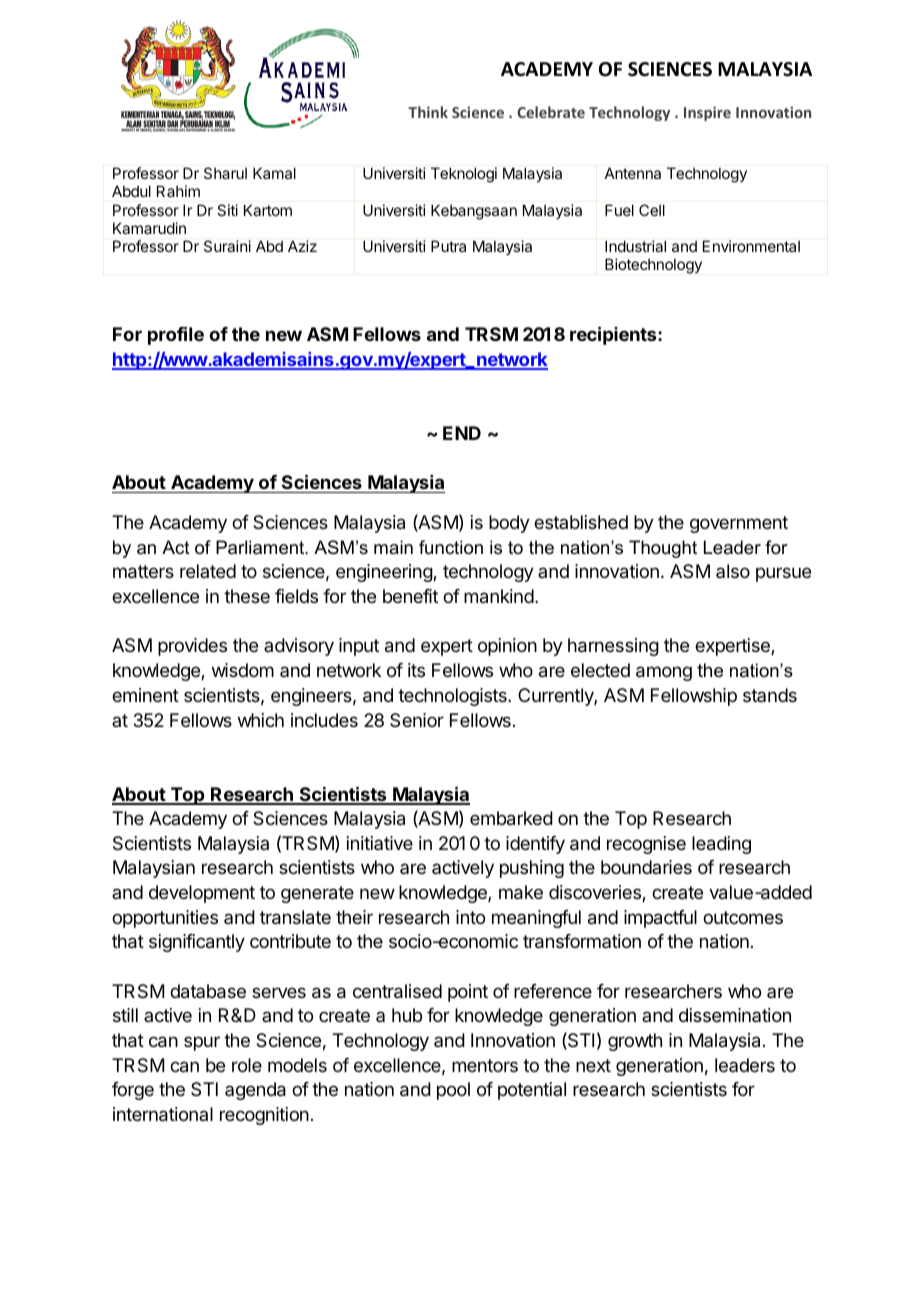  What do you see at coordinates (192, 647) in the page?
I see `provides` at bounding box center [192, 647].
